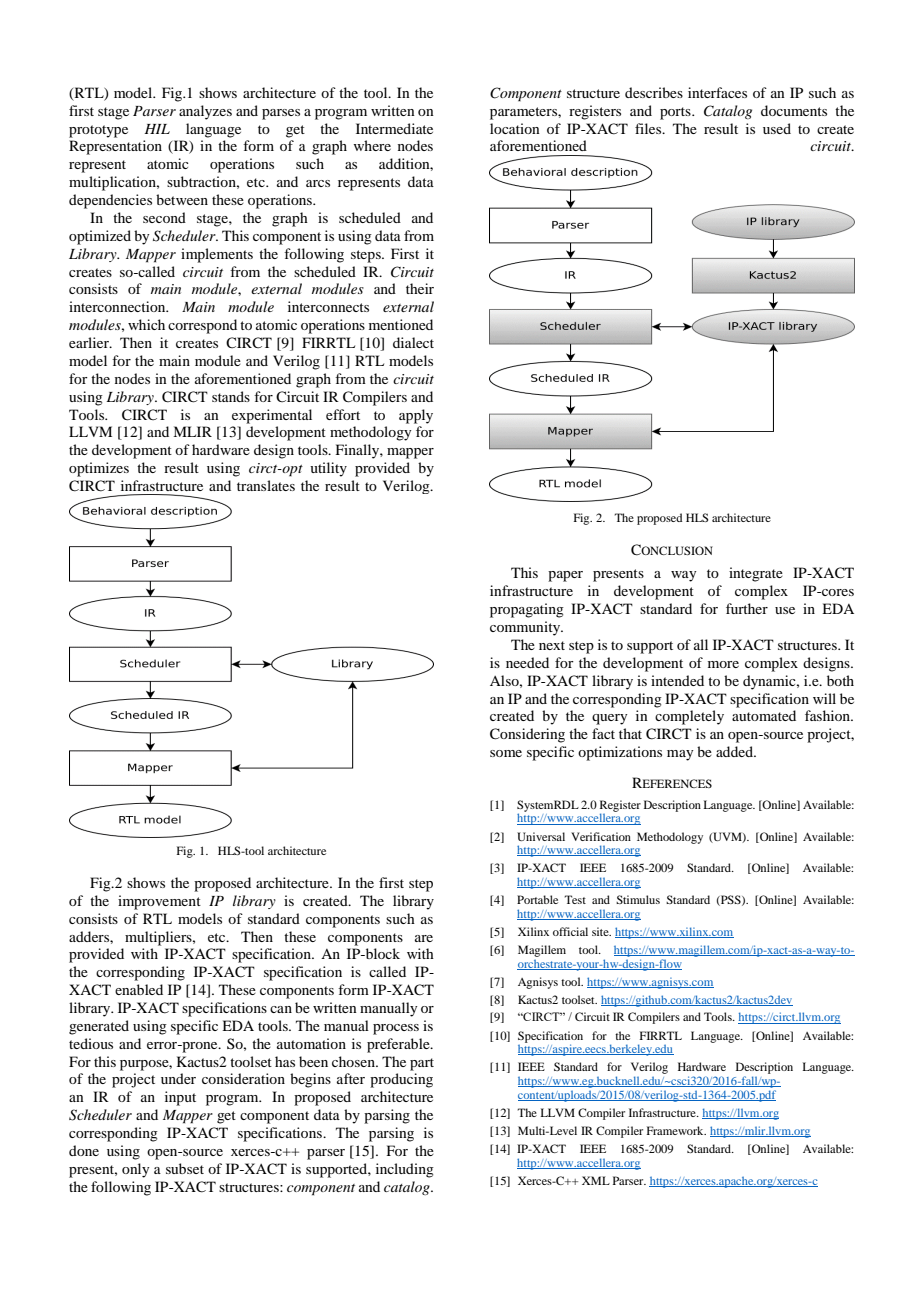  Describe the element at coordinates (638, 899) in the screenshot. I see `Stimulus` at that location.
